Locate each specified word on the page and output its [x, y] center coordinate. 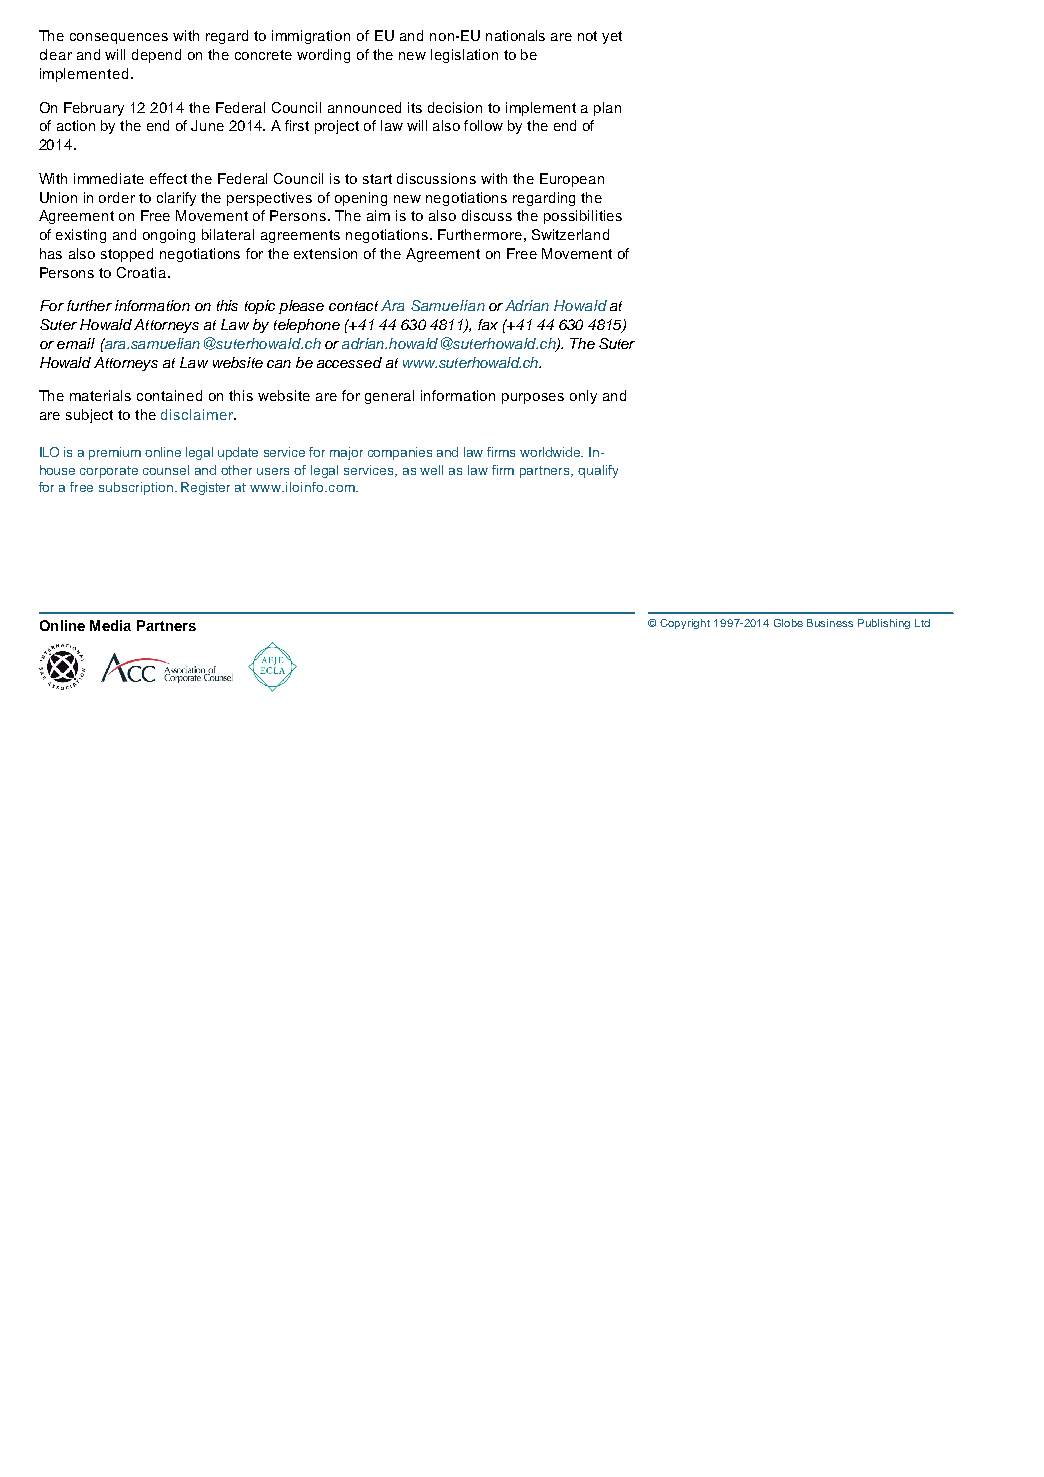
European [572, 180]
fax [488, 324]
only [583, 397]
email [76, 343]
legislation [464, 56]
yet [612, 37]
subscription [136, 488]
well [431, 470]
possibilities [583, 217]
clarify [176, 199]
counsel [166, 470]
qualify [598, 471]
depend [156, 56]
